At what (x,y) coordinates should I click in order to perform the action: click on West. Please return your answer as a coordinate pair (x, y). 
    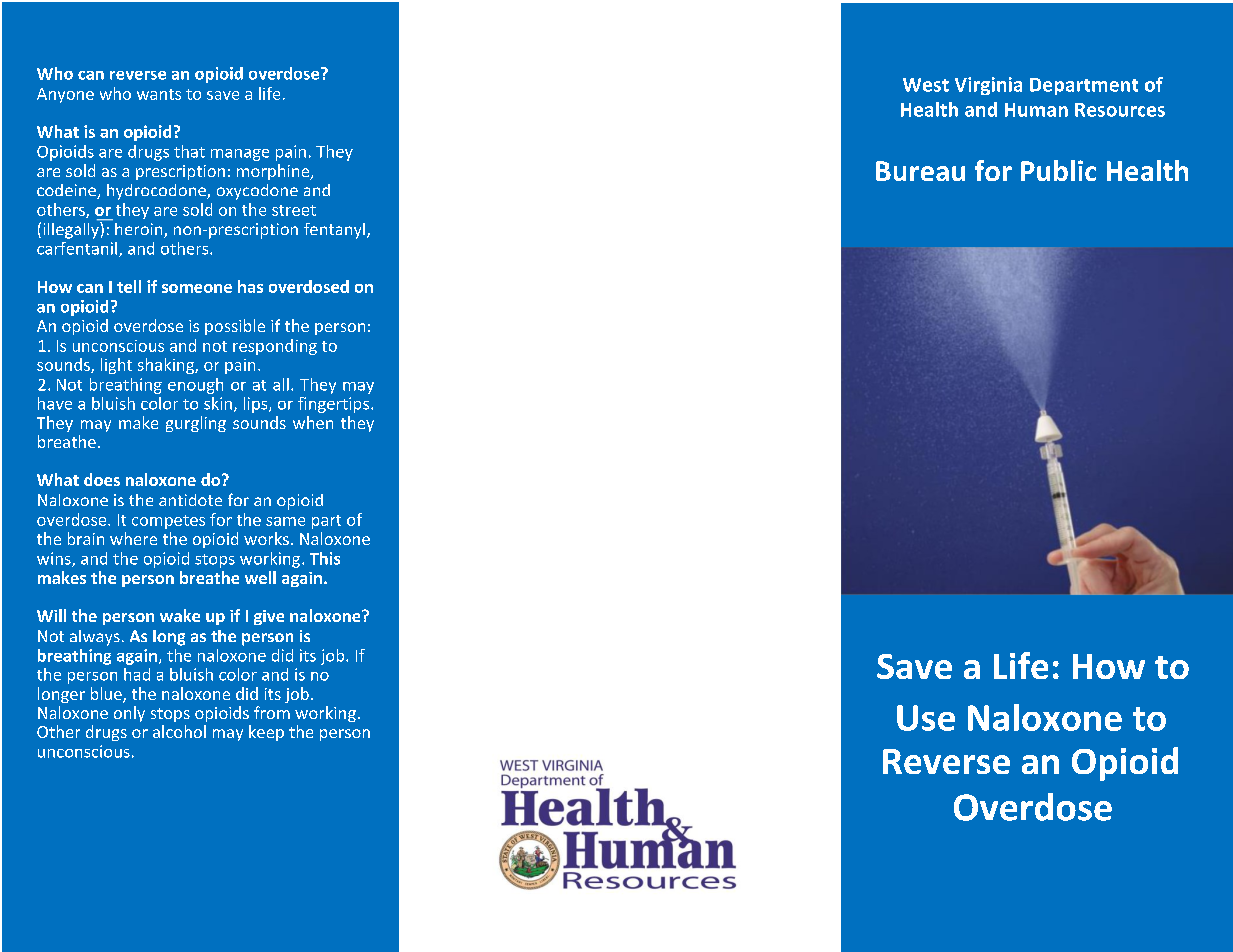
    Looking at the image, I should click on (926, 85).
